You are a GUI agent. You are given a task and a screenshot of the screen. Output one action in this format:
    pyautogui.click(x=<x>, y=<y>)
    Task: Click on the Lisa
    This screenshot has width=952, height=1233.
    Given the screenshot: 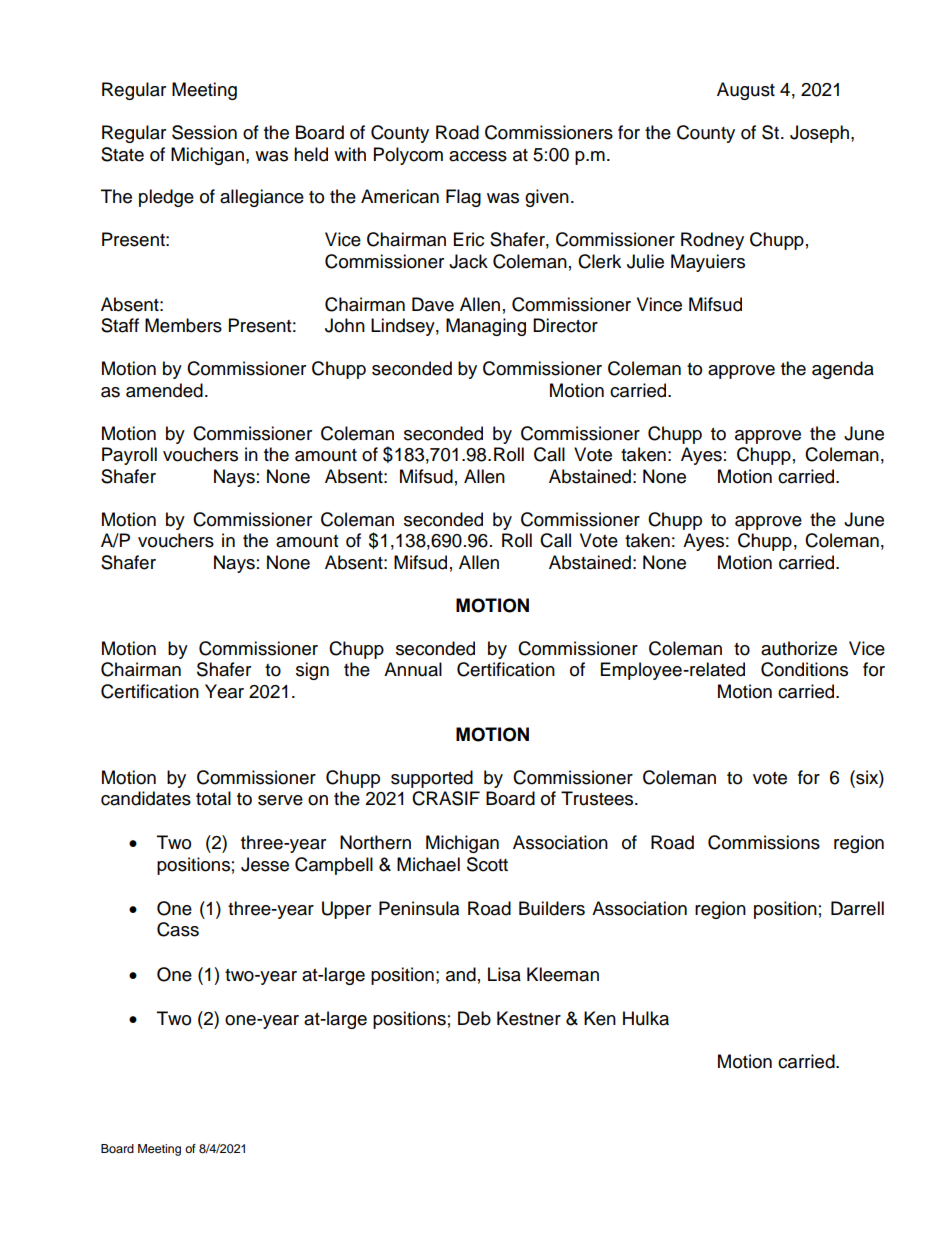 What is the action you would take?
    pyautogui.click(x=504, y=974)
